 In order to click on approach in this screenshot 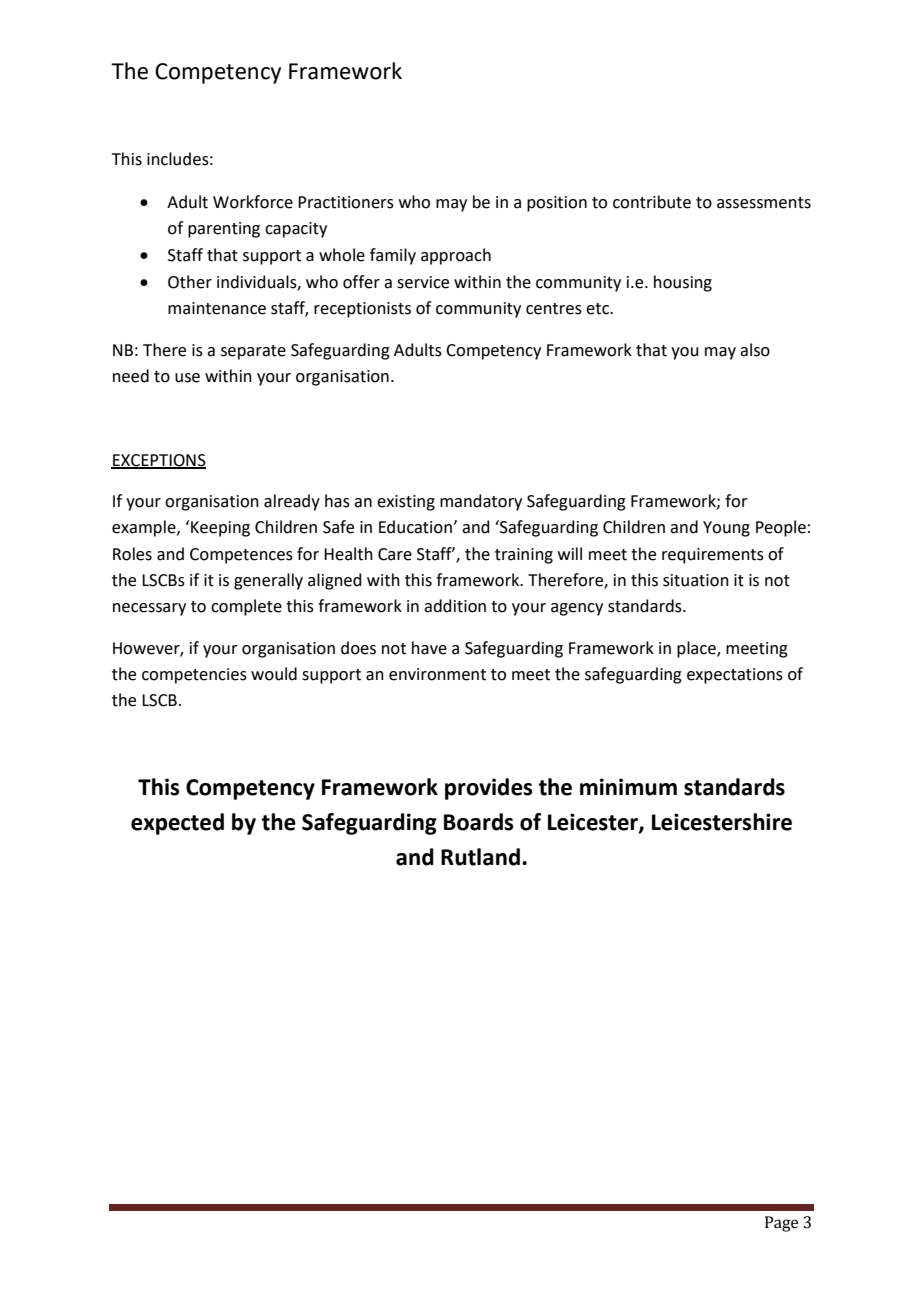, I will do `click(456, 256)`.
